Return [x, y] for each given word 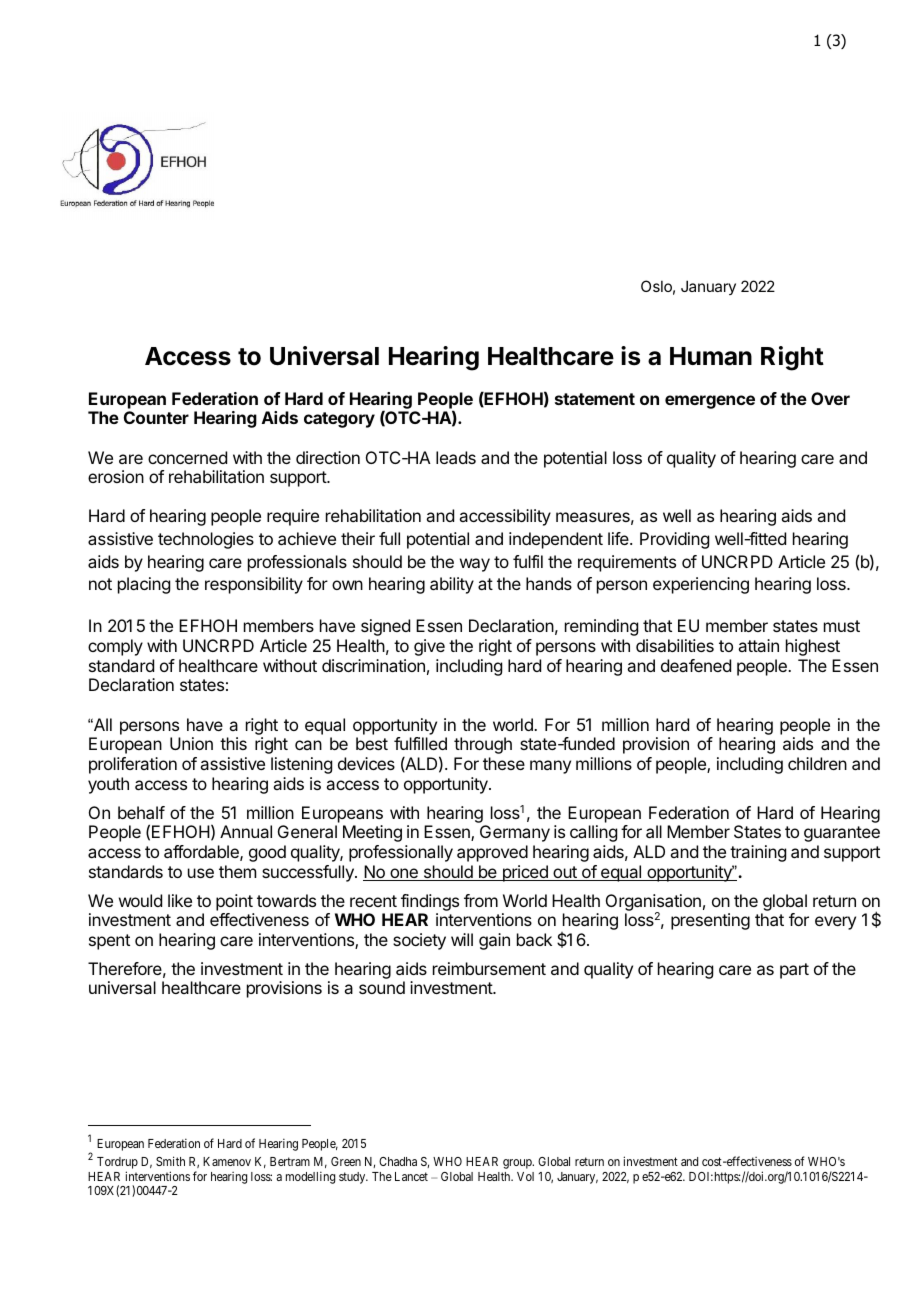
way [475, 565]
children [817, 763]
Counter [156, 417]
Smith [170, 1161]
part [794, 971]
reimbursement [489, 968]
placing [144, 585]
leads [456, 457]
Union [191, 743]
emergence [710, 402]
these [504, 763]
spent [109, 942]
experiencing [701, 585]
